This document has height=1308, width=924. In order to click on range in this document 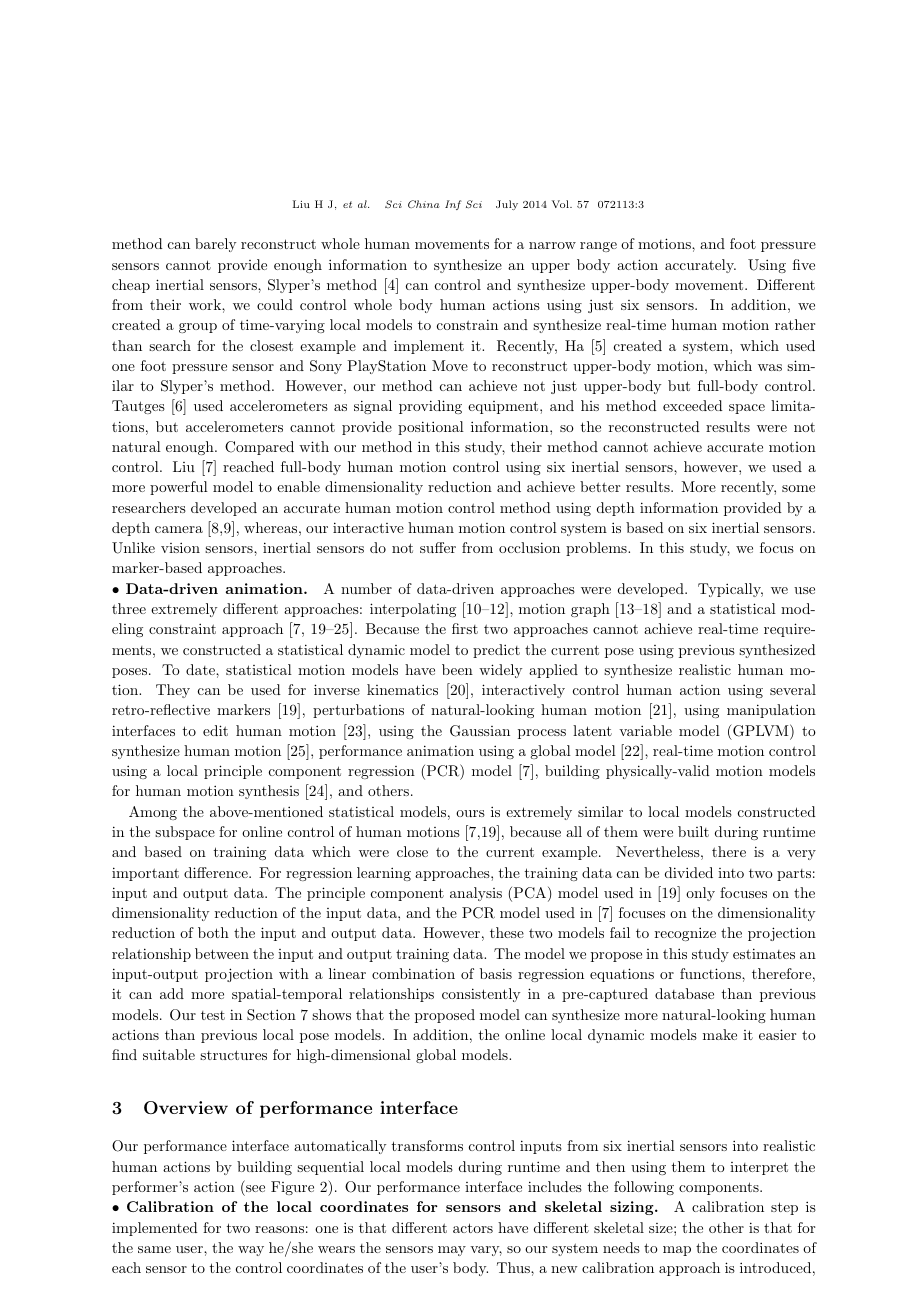, I will do `click(598, 247)`.
